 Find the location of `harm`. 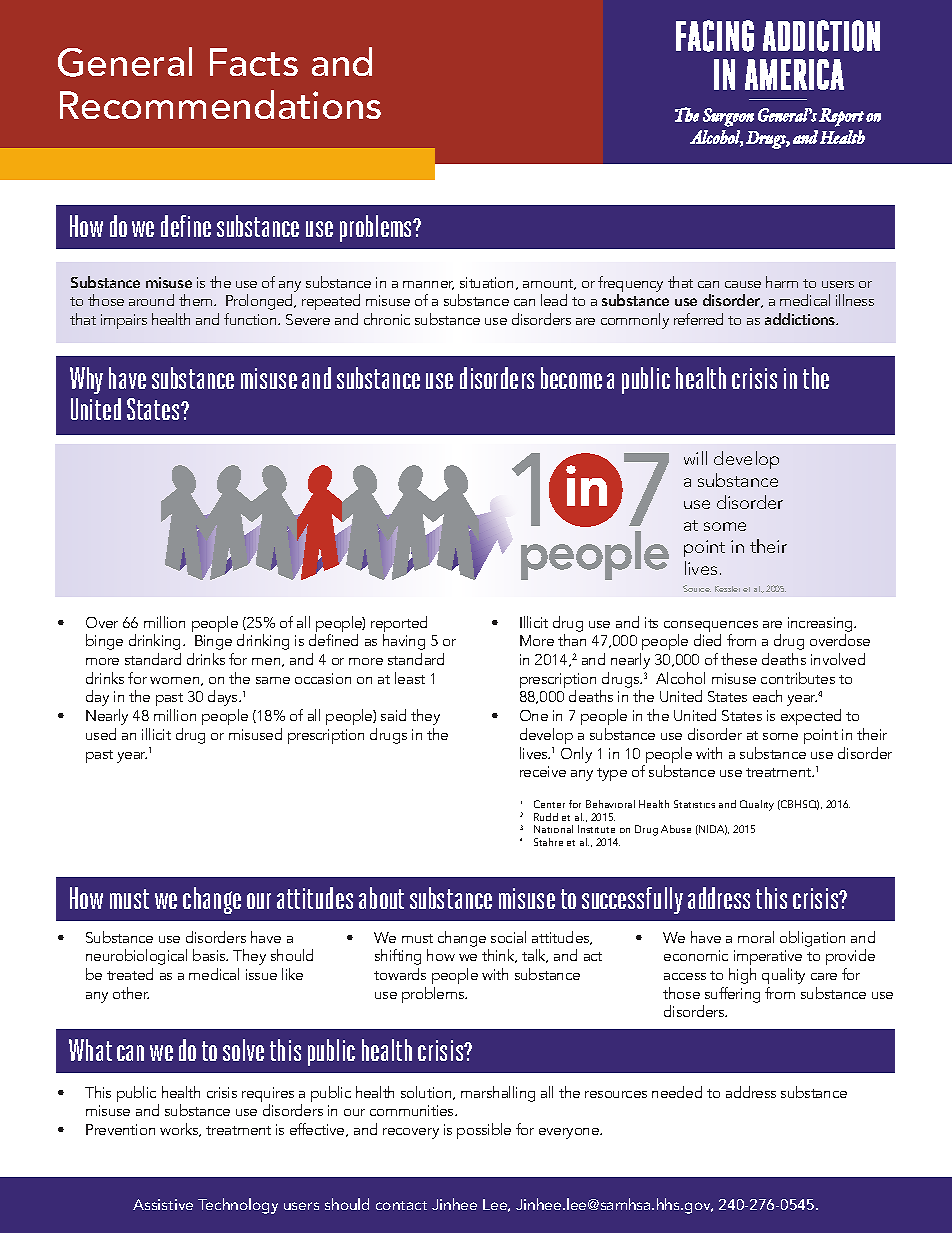

harm is located at coordinates (782, 282).
